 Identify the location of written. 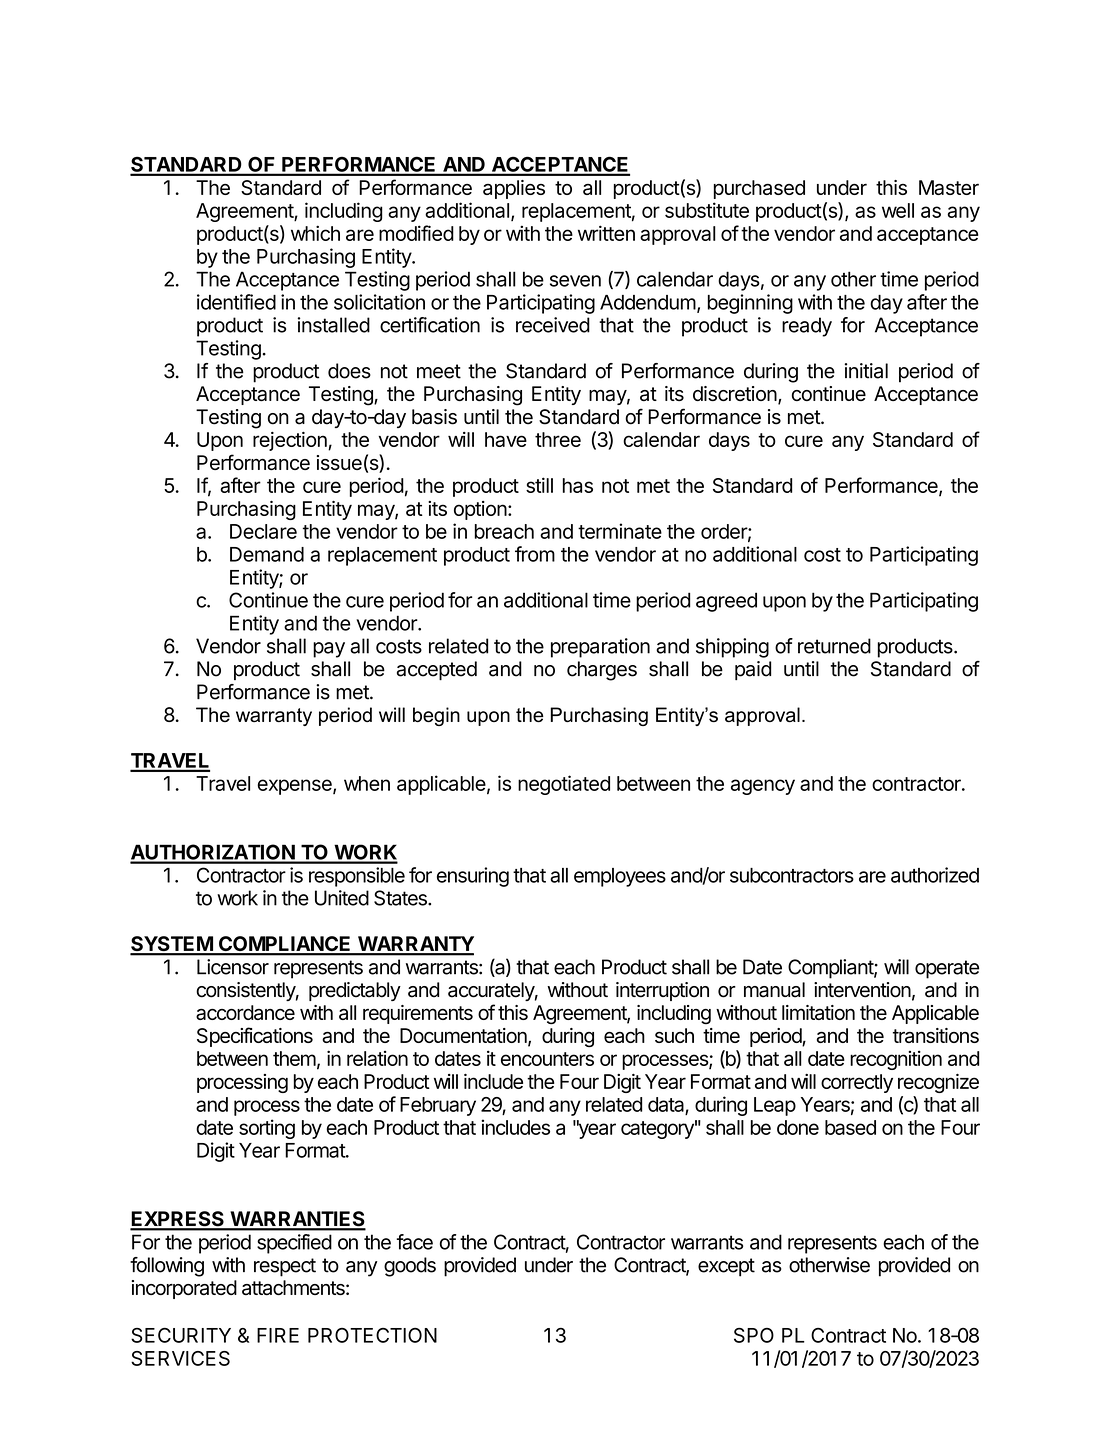
(606, 233).
